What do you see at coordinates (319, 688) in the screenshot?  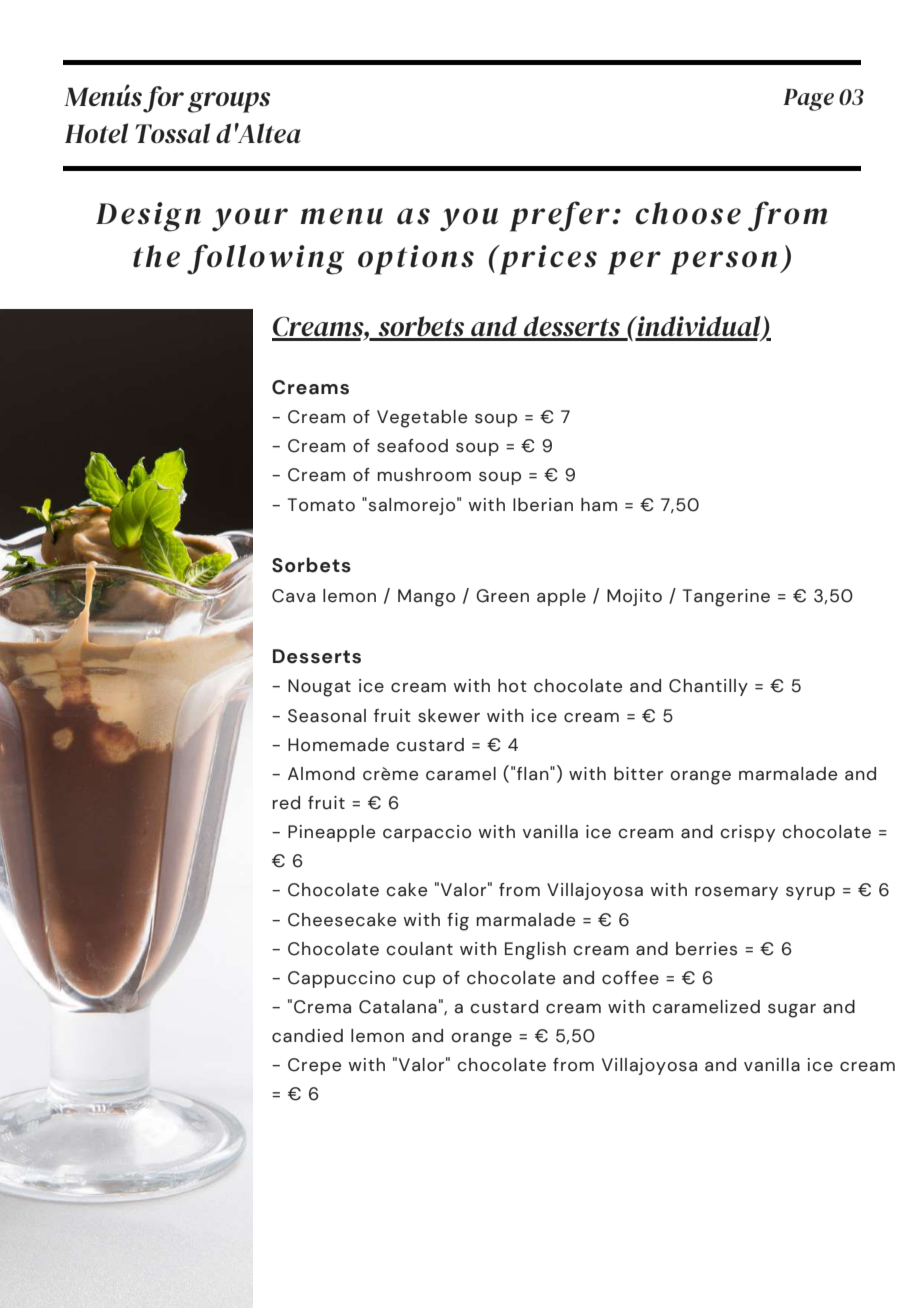 I see `Nougat` at bounding box center [319, 688].
